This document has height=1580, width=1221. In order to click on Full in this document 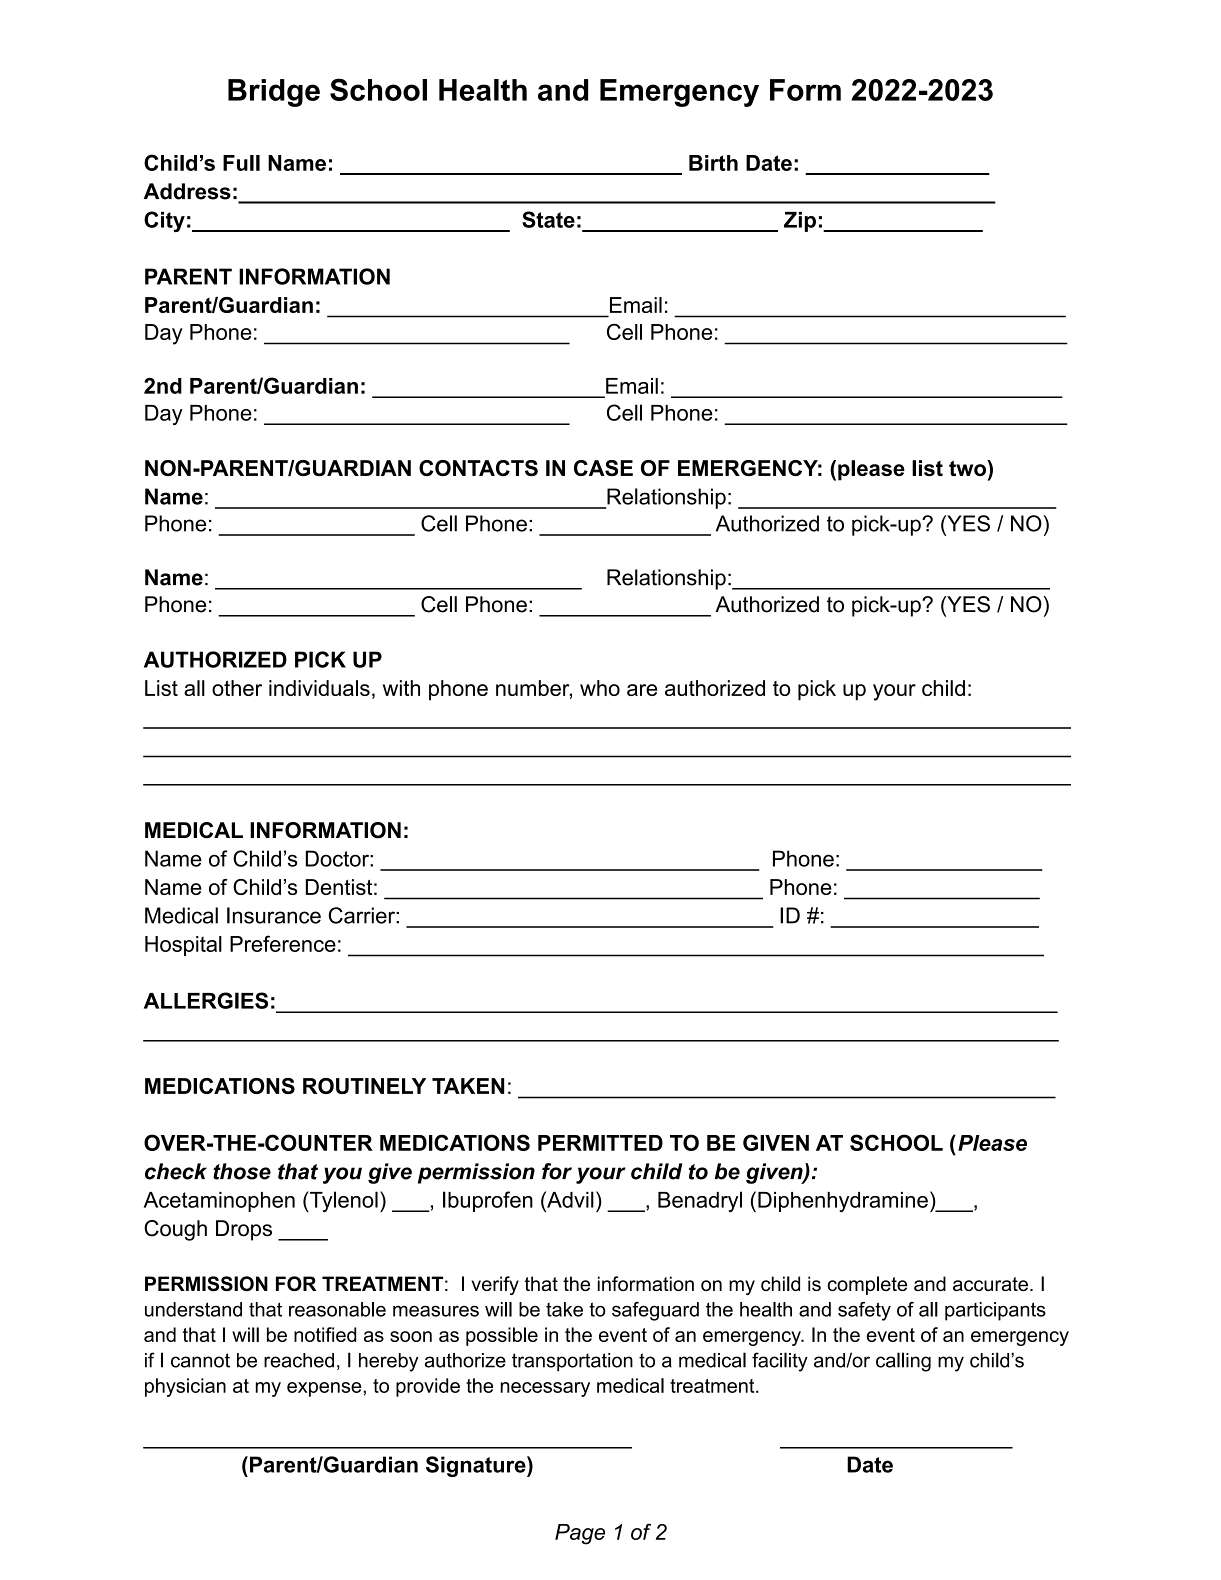, I will do `click(241, 163)`.
